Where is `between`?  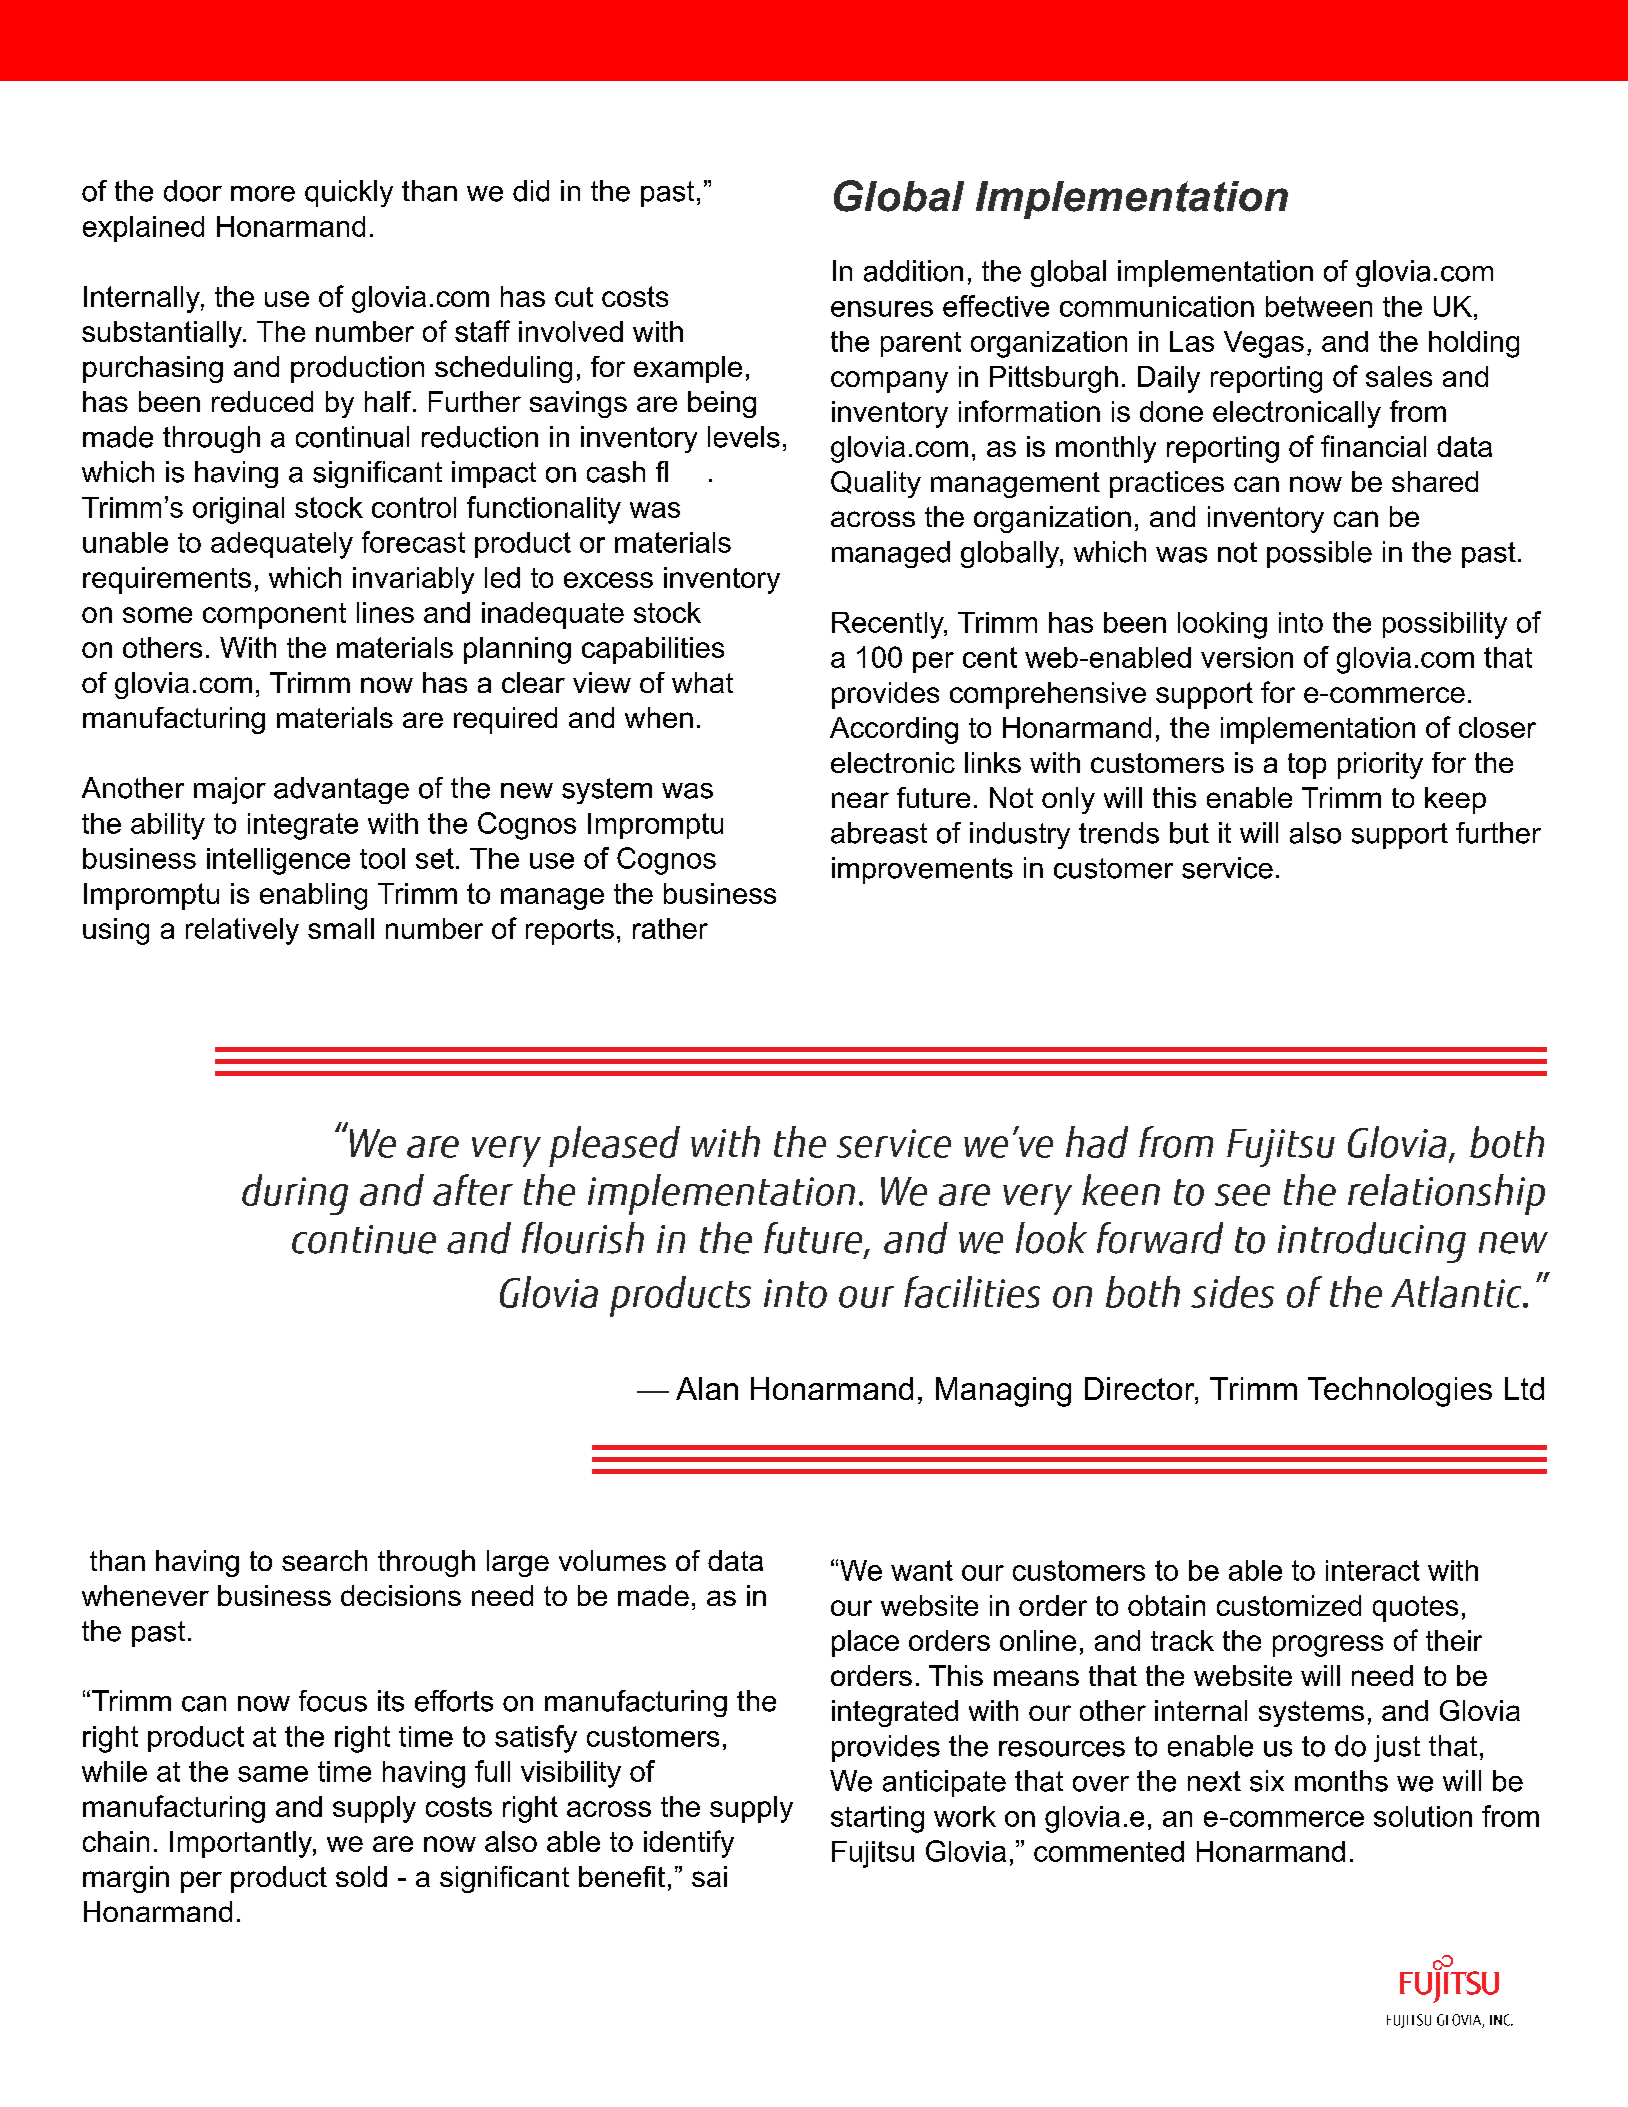 between is located at coordinates (1319, 306).
